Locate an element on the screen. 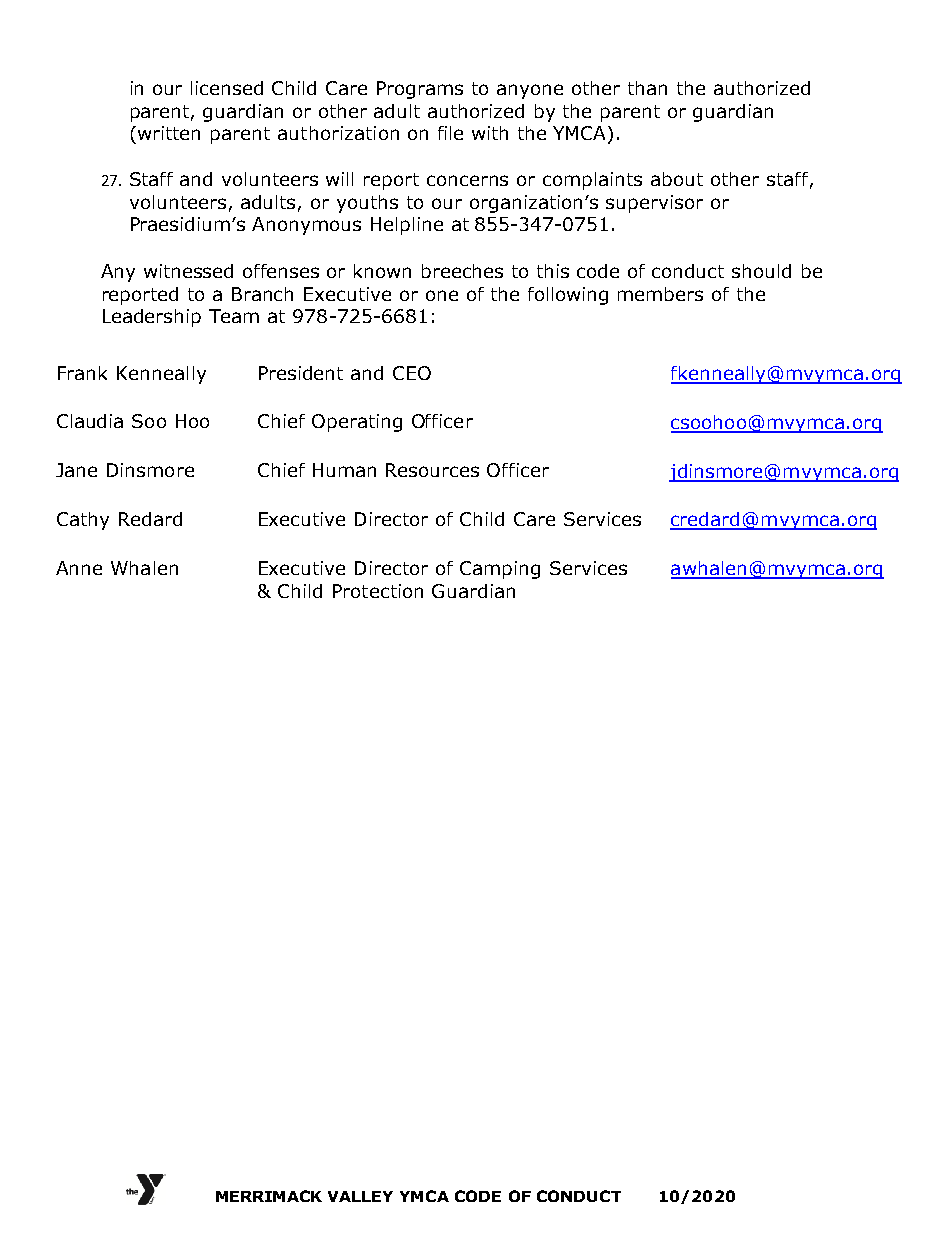  VALLEY is located at coordinates (360, 1196).
